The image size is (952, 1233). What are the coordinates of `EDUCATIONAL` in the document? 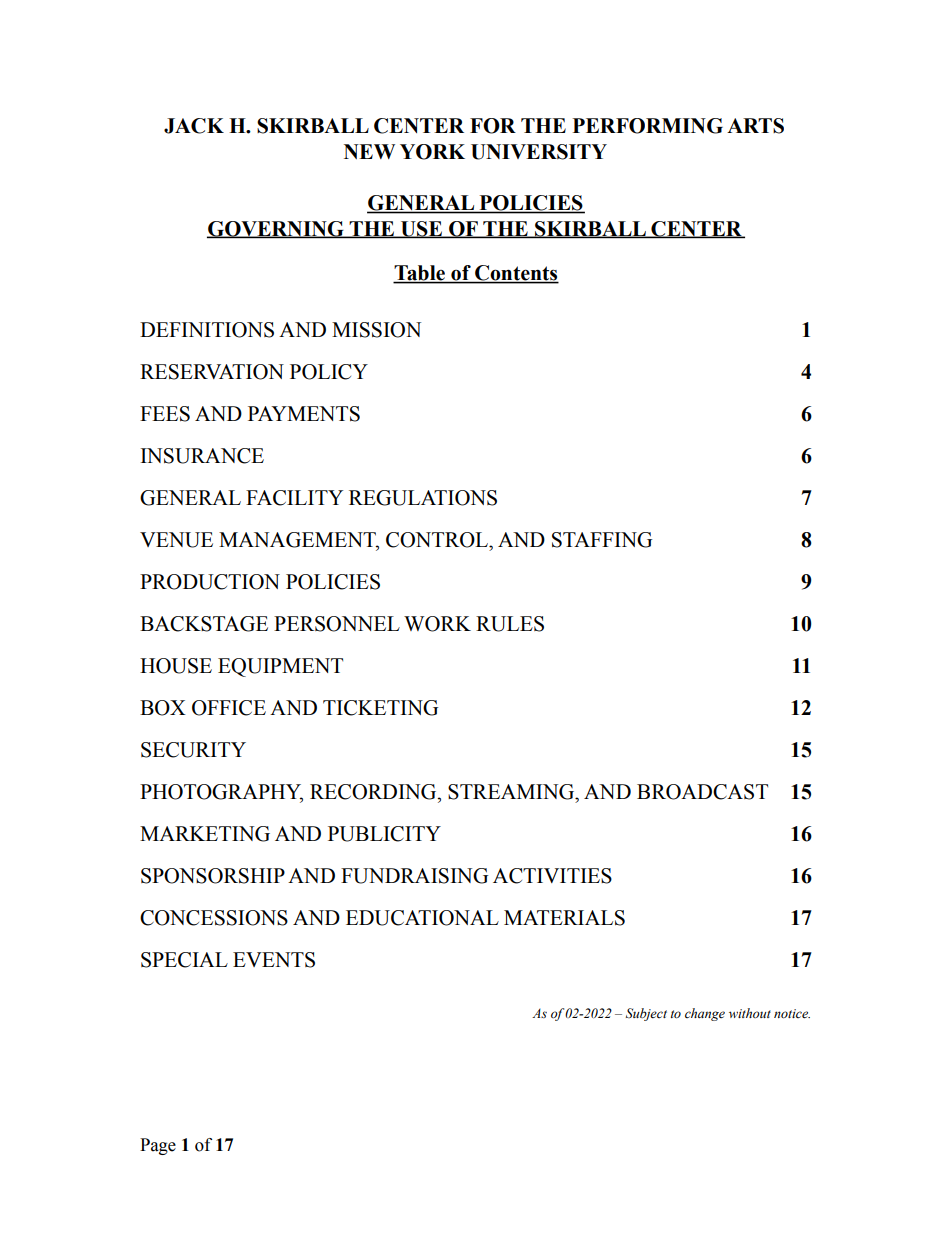 It's located at (422, 918).
